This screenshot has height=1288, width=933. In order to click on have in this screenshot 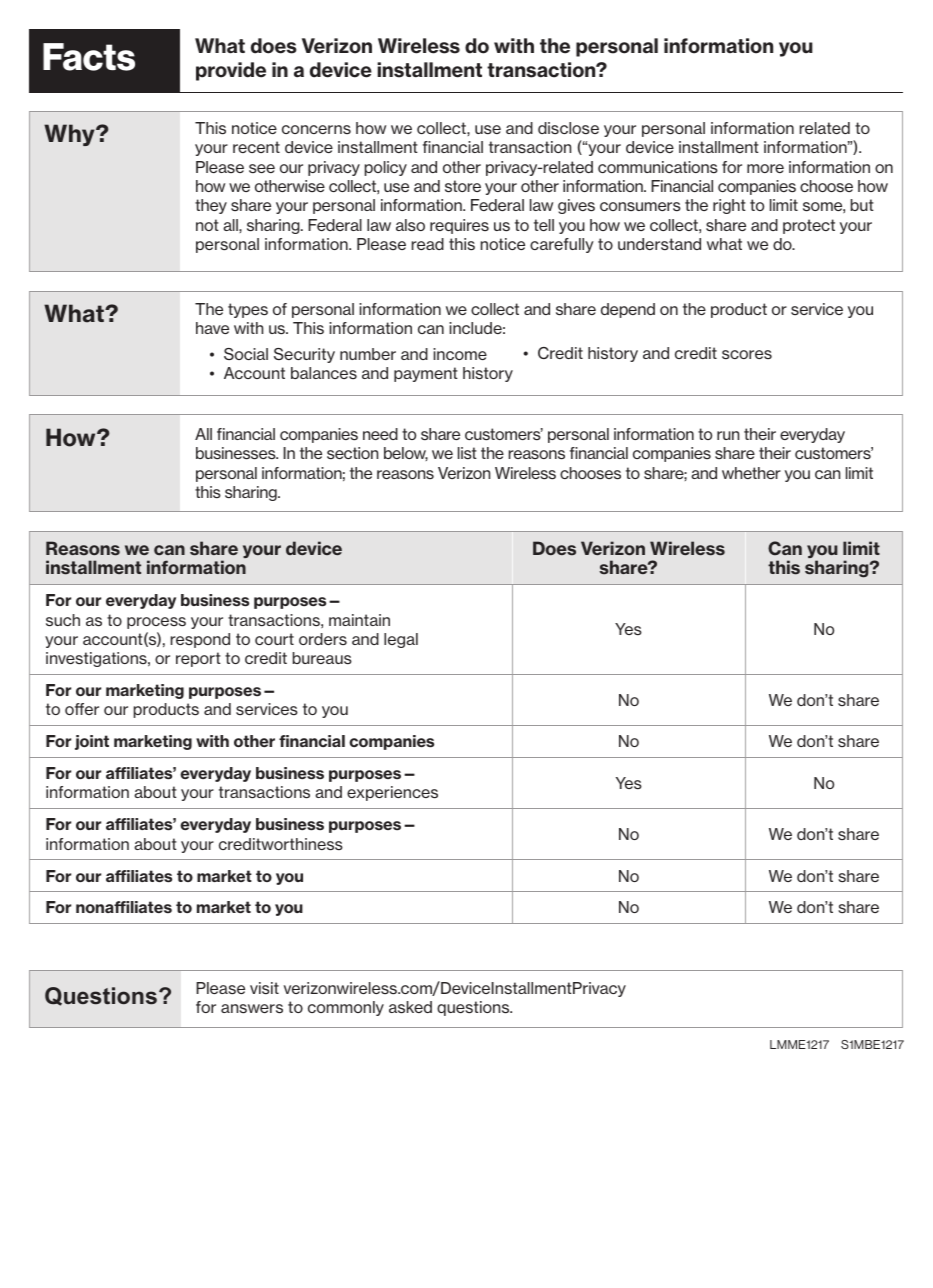, I will do `click(212, 328)`.
